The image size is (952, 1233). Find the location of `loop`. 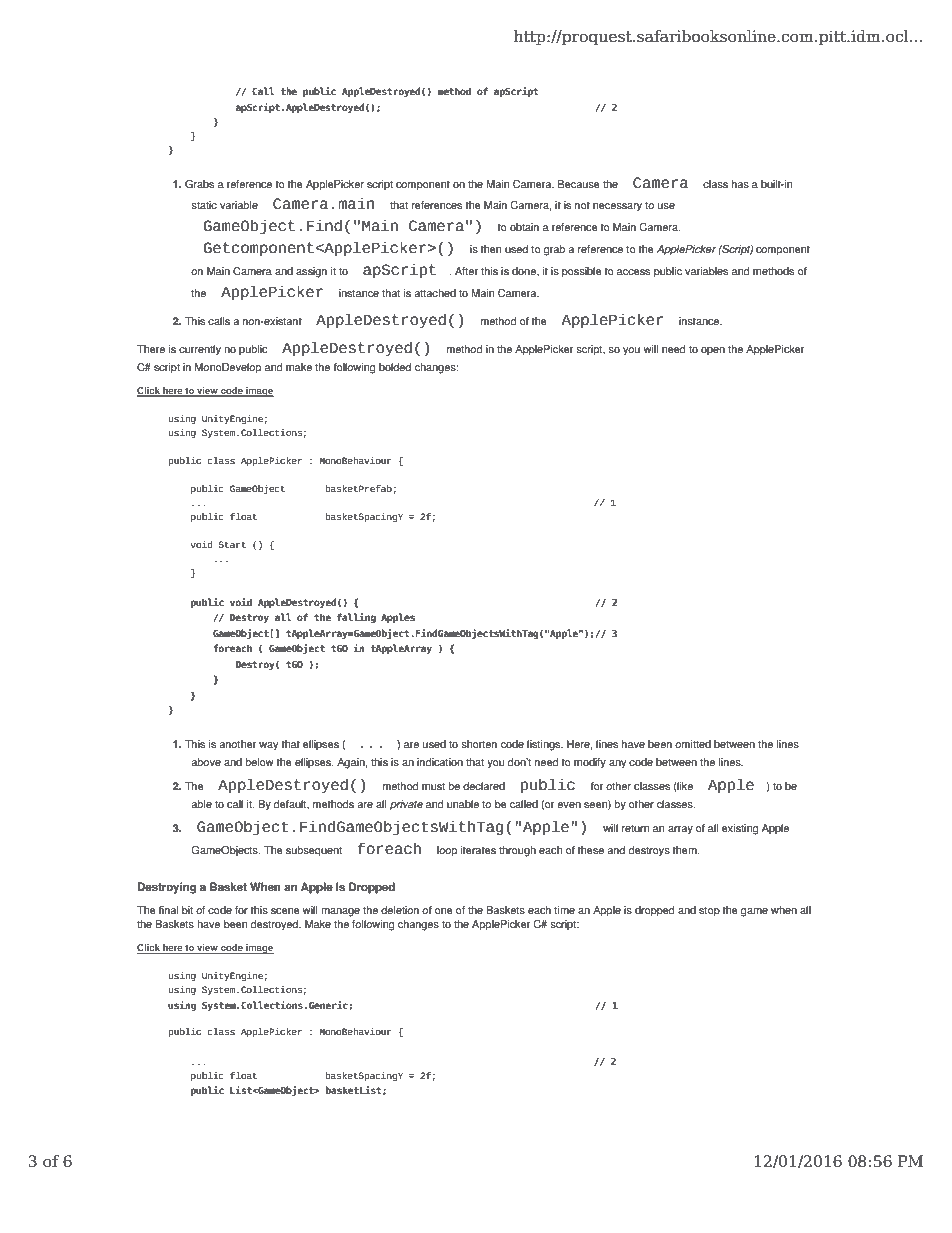

loop is located at coordinates (447, 851).
